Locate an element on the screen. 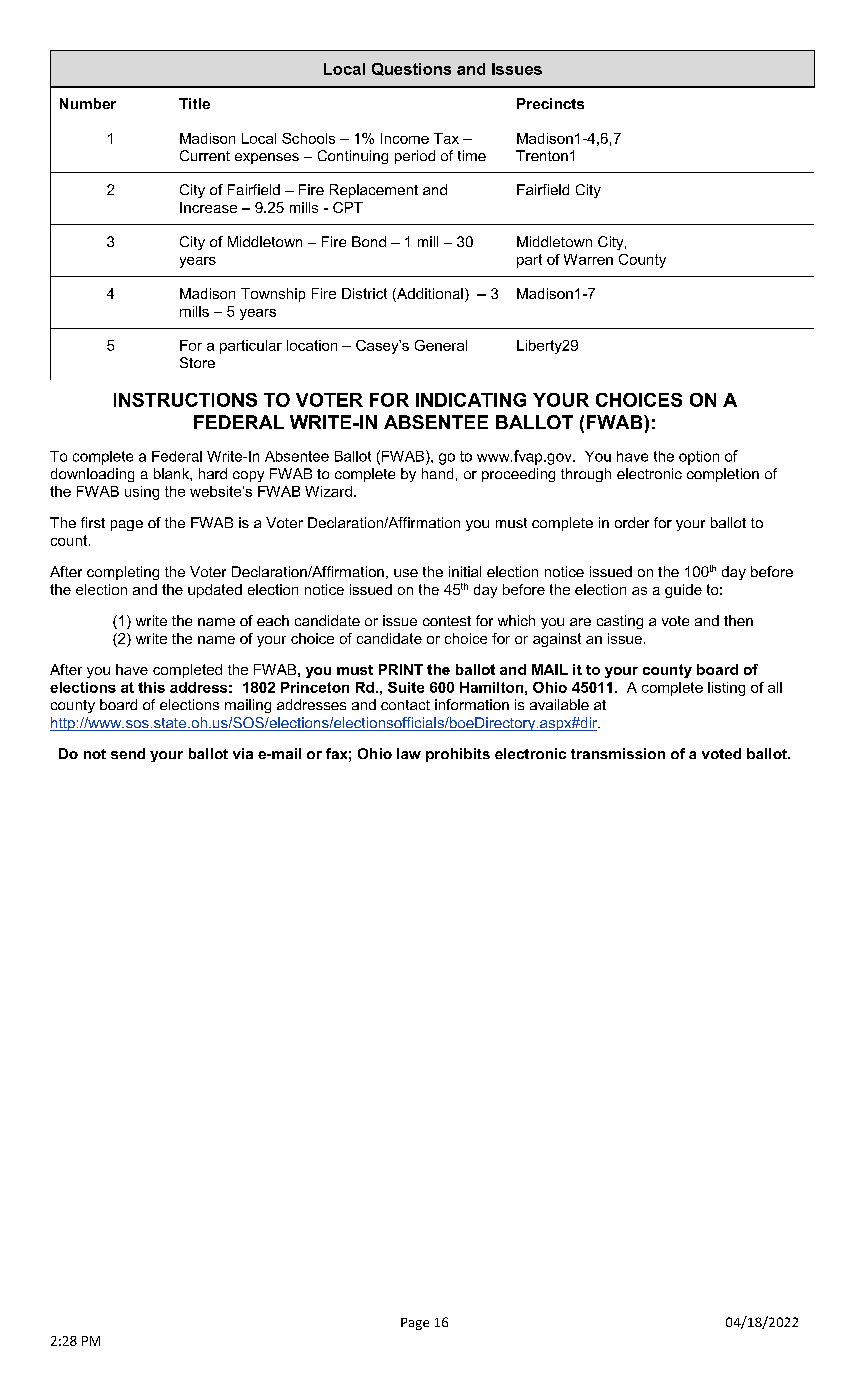 This screenshot has width=849, height=1400. Precincts is located at coordinates (550, 103).
